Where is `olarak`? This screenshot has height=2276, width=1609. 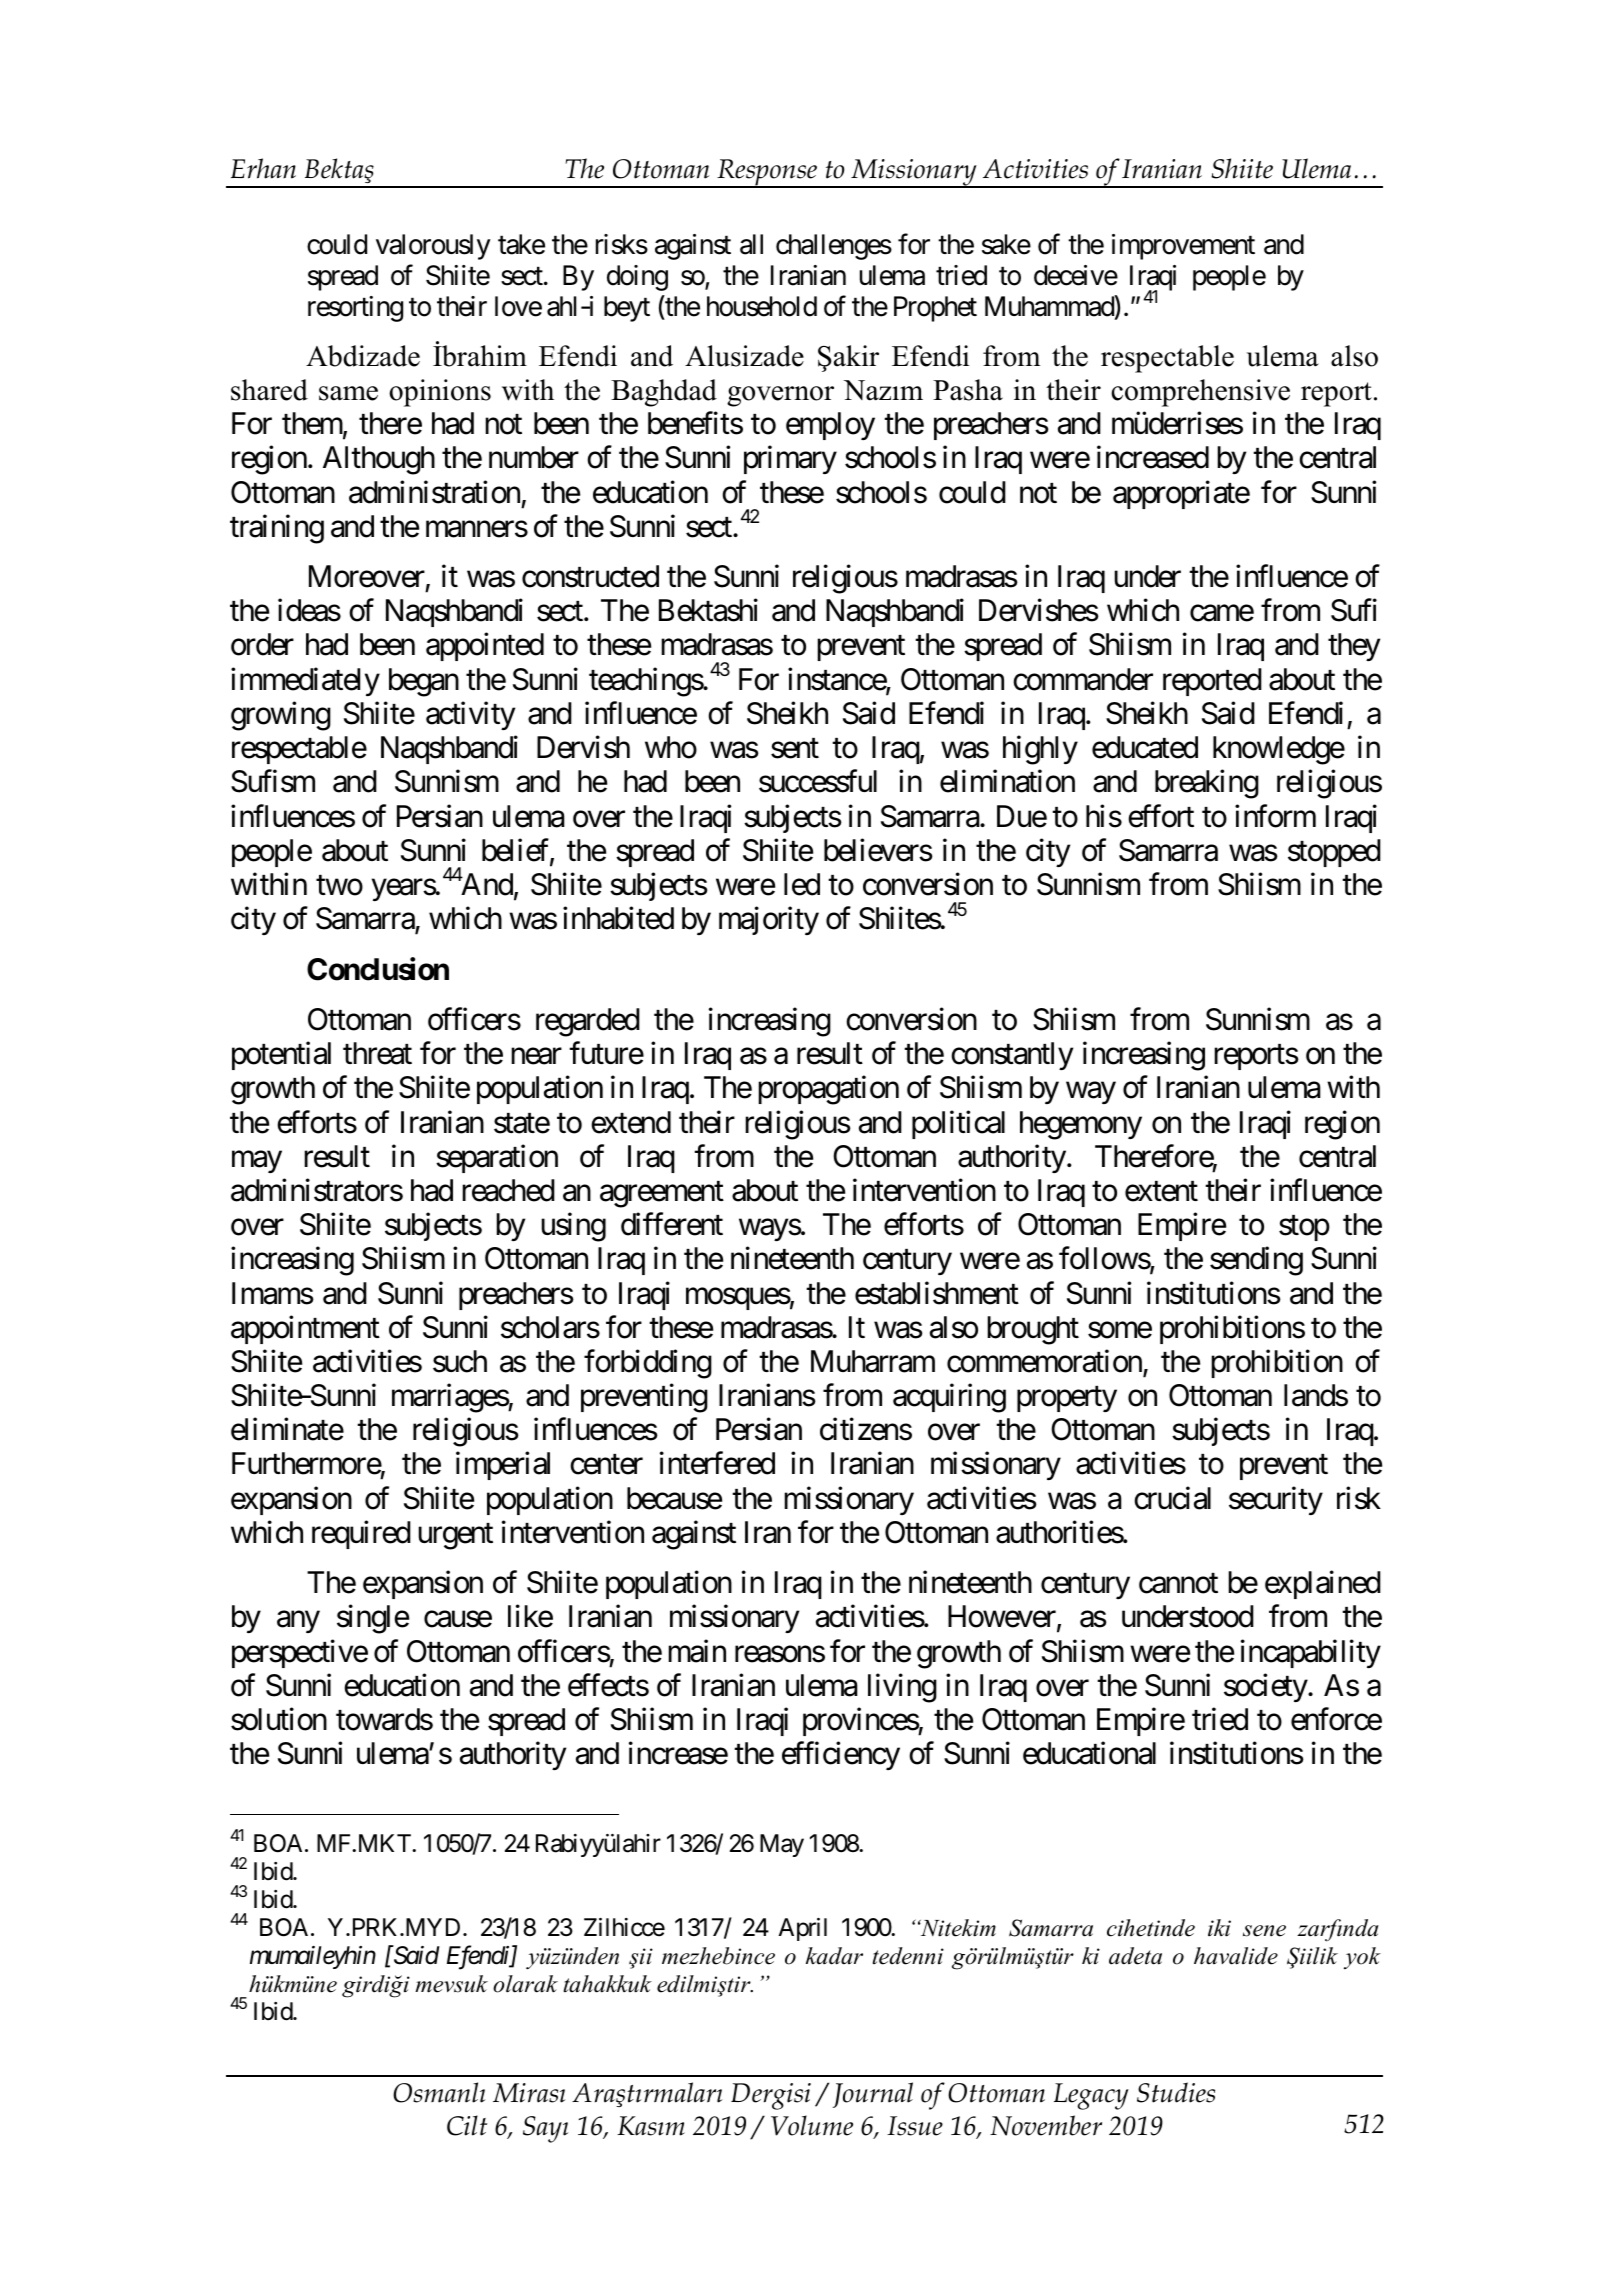 olarak is located at coordinates (525, 1984).
